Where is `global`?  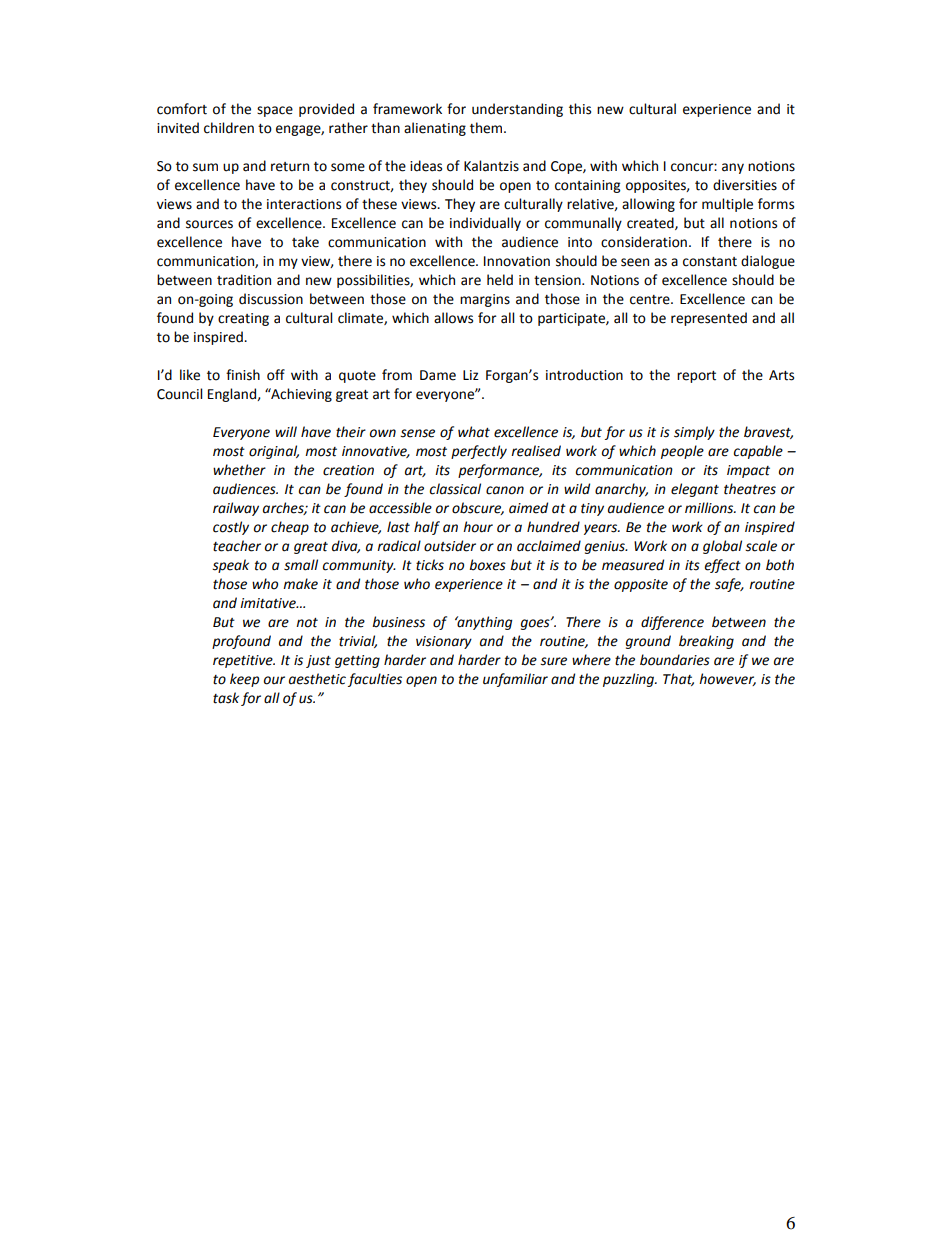
global is located at coordinates (722, 547).
